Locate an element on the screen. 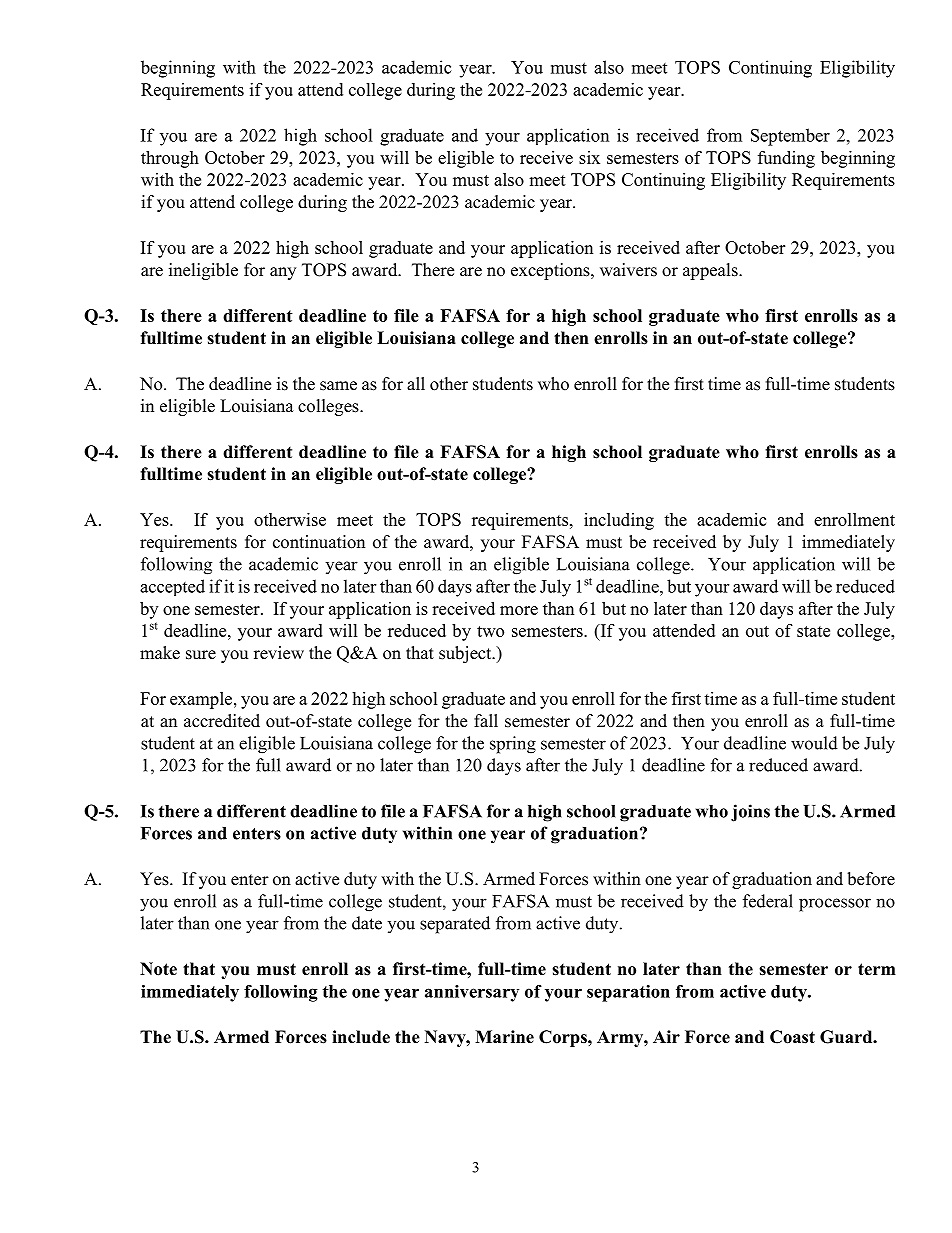 Image resolution: width=952 pixels, height=1233 pixels. more is located at coordinates (519, 610).
